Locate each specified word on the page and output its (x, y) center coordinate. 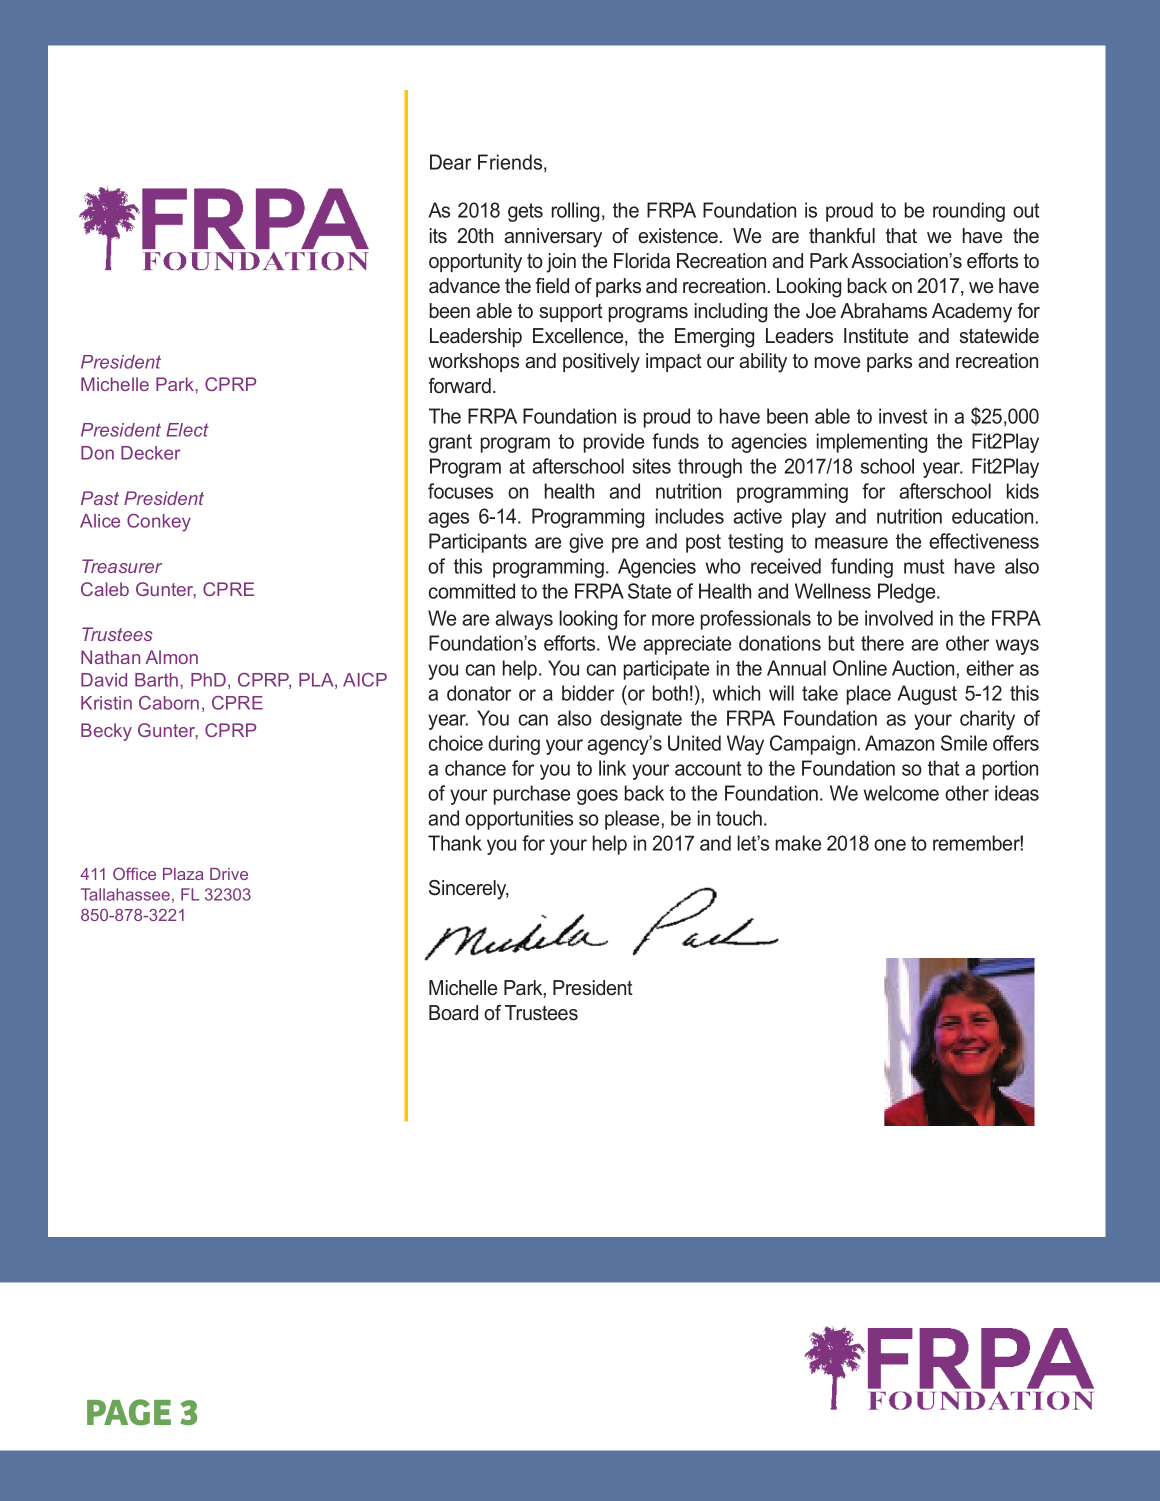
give (586, 543)
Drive (229, 874)
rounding (969, 212)
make (798, 843)
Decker (151, 453)
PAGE (129, 1412)
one (890, 845)
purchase (532, 795)
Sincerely (469, 890)
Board (453, 1013)
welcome (901, 793)
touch (739, 818)
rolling (575, 212)
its (438, 236)
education (992, 516)
